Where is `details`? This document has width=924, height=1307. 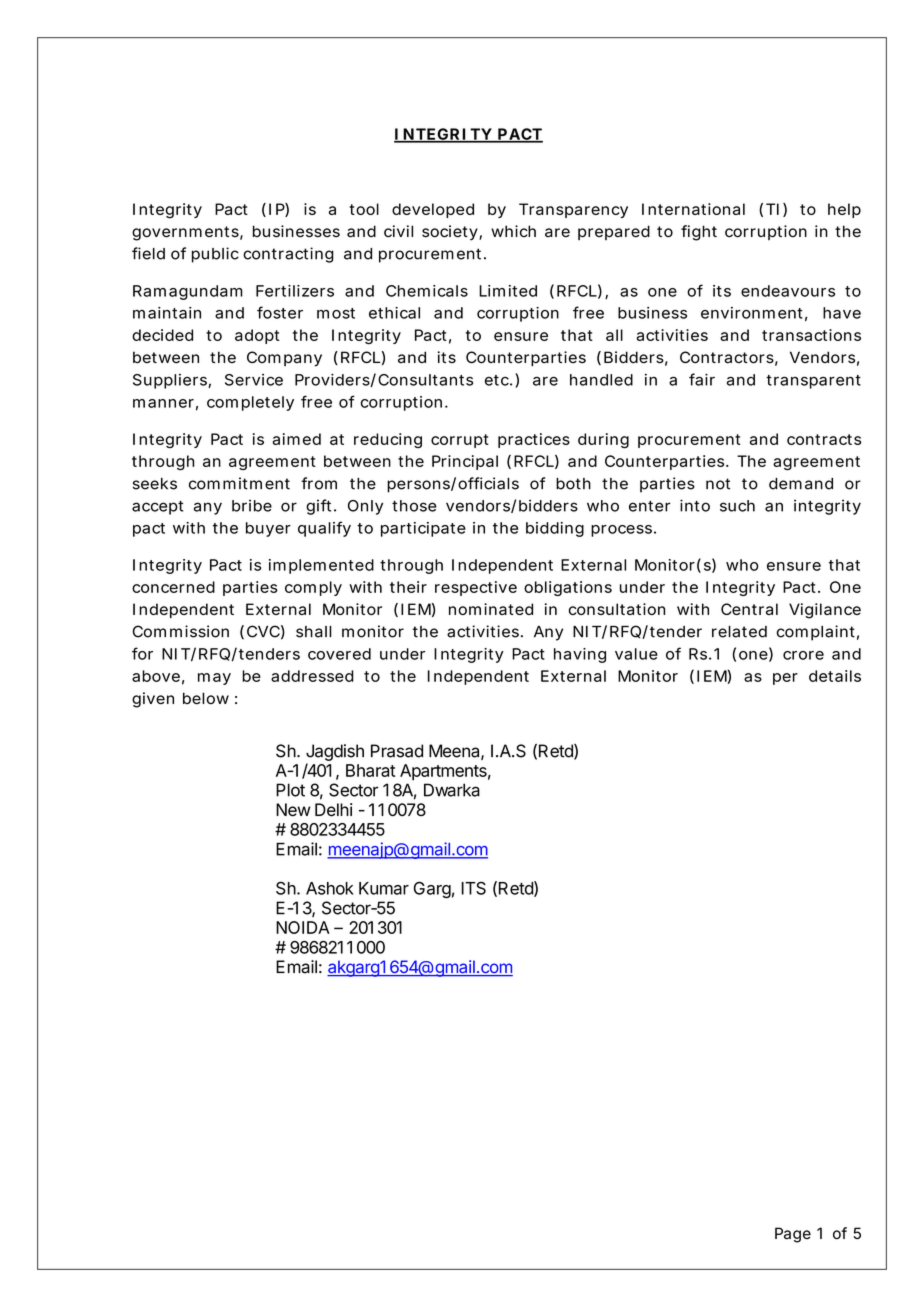
details is located at coordinates (835, 676).
